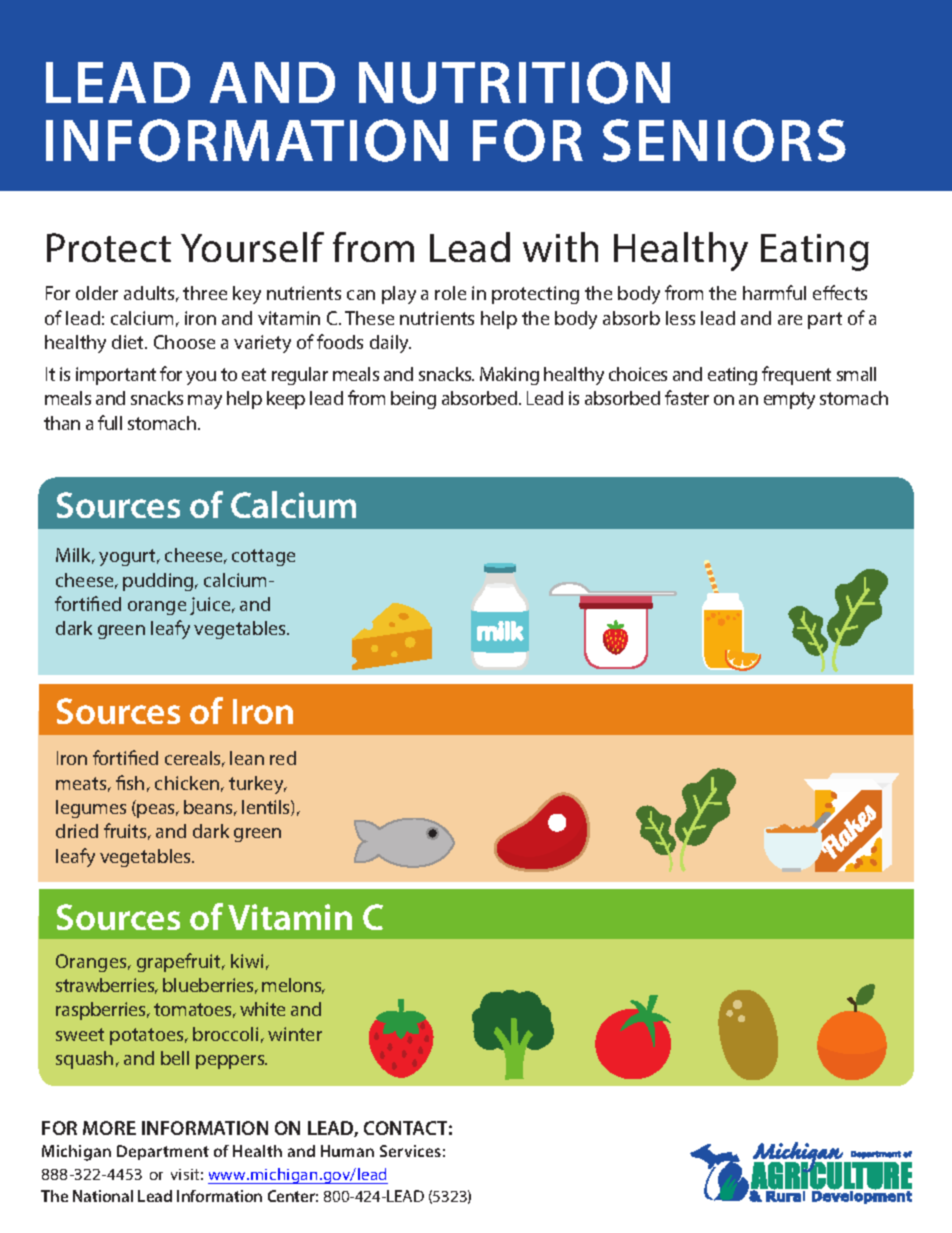 The image size is (952, 1233). Describe the element at coordinates (295, 1034) in the screenshot. I see `winter` at that location.
